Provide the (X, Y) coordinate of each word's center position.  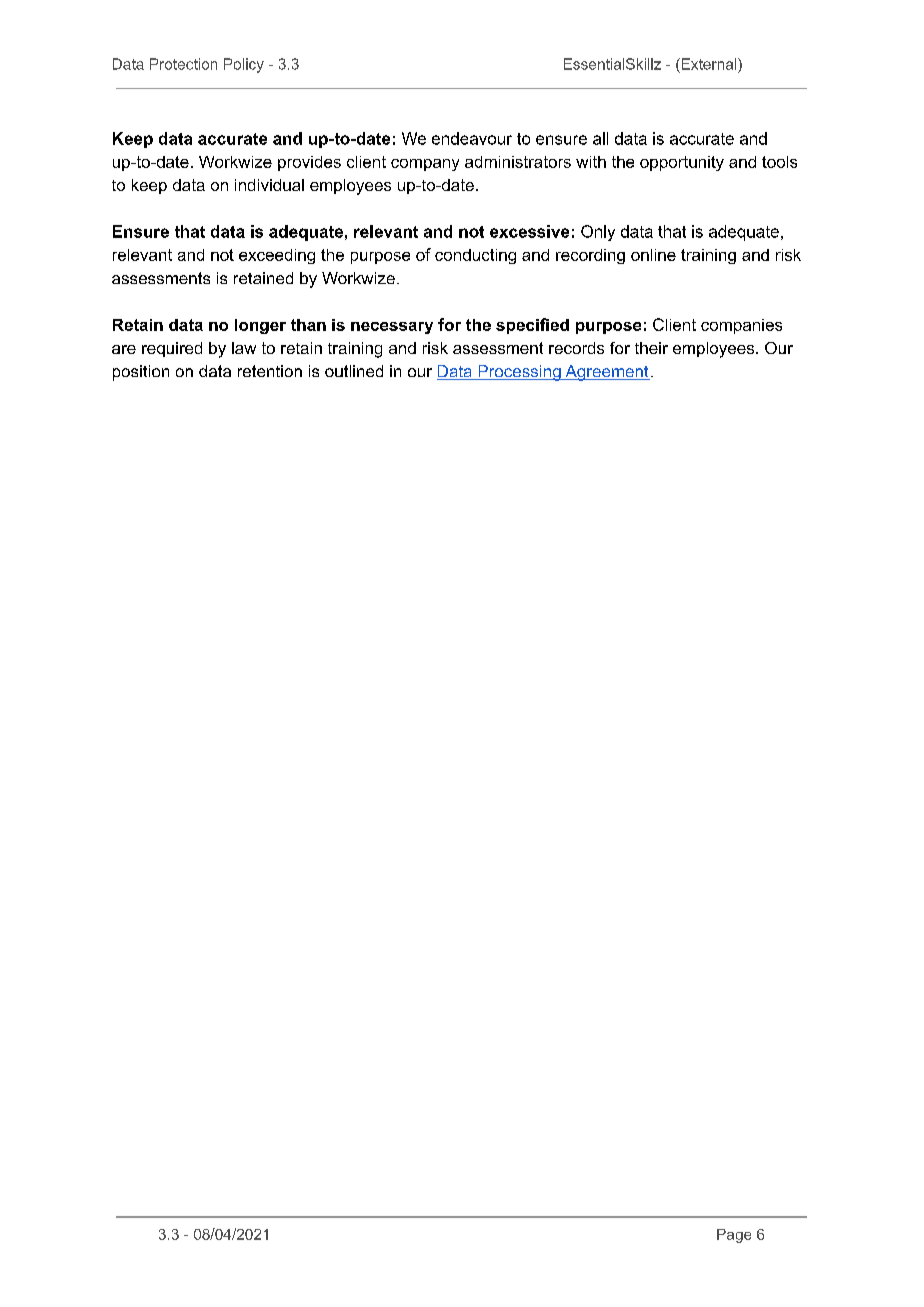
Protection (183, 64)
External (709, 64)
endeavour (472, 138)
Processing (519, 373)
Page (734, 1236)
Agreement (606, 373)
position (141, 373)
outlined (354, 371)
